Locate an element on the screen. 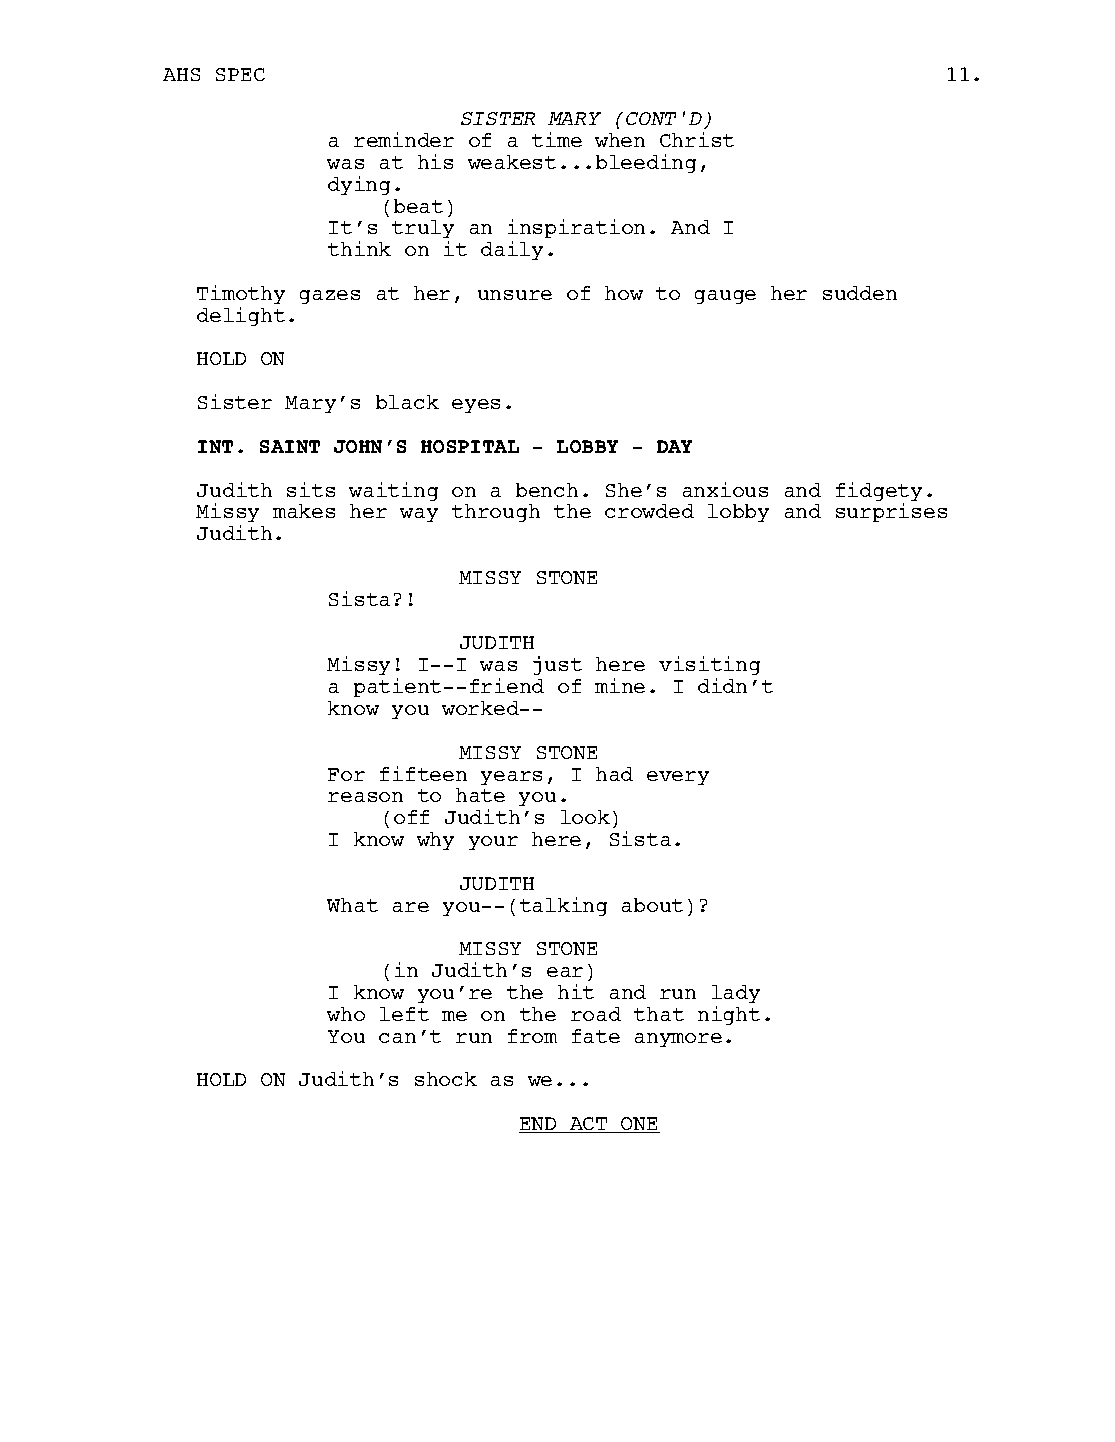 The width and height of the screenshot is (1115, 1442). SPEC is located at coordinates (240, 74).
